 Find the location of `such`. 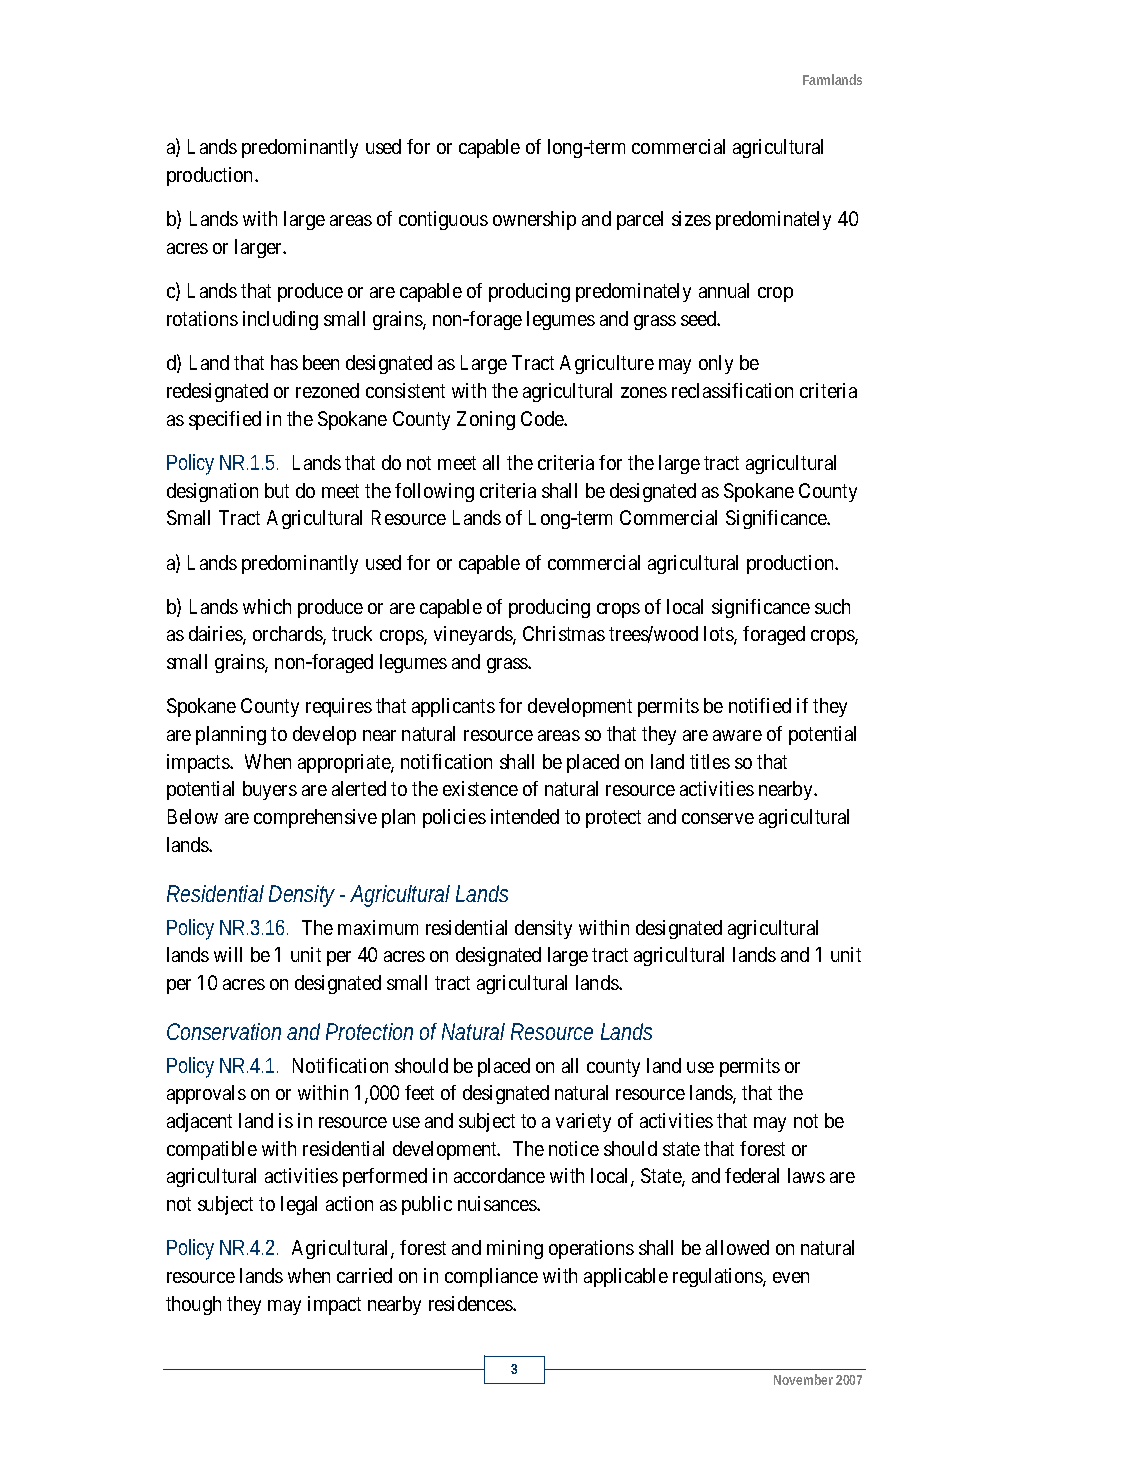

such is located at coordinates (832, 606).
